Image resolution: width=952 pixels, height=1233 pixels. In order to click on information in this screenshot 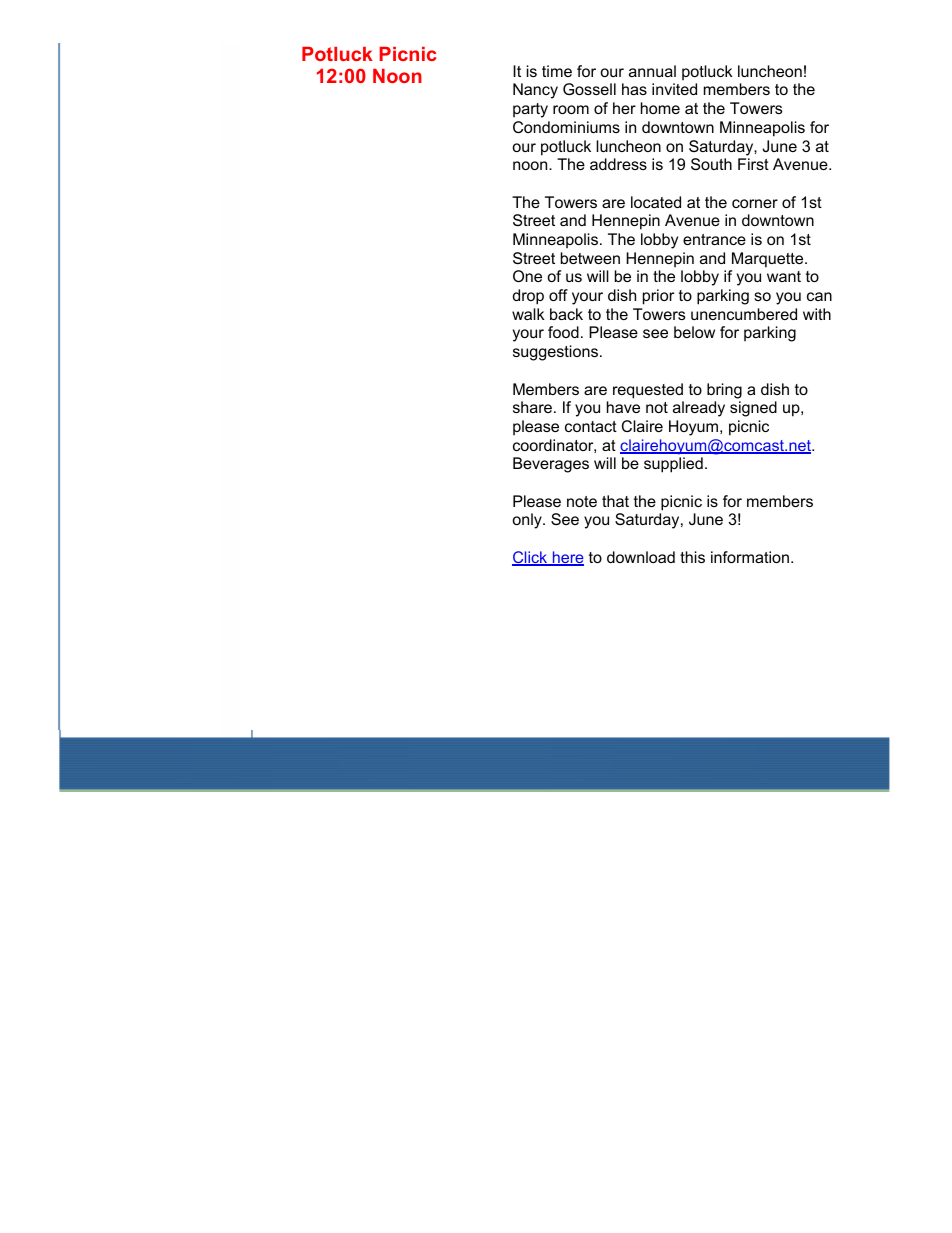, I will do `click(751, 557)`.
